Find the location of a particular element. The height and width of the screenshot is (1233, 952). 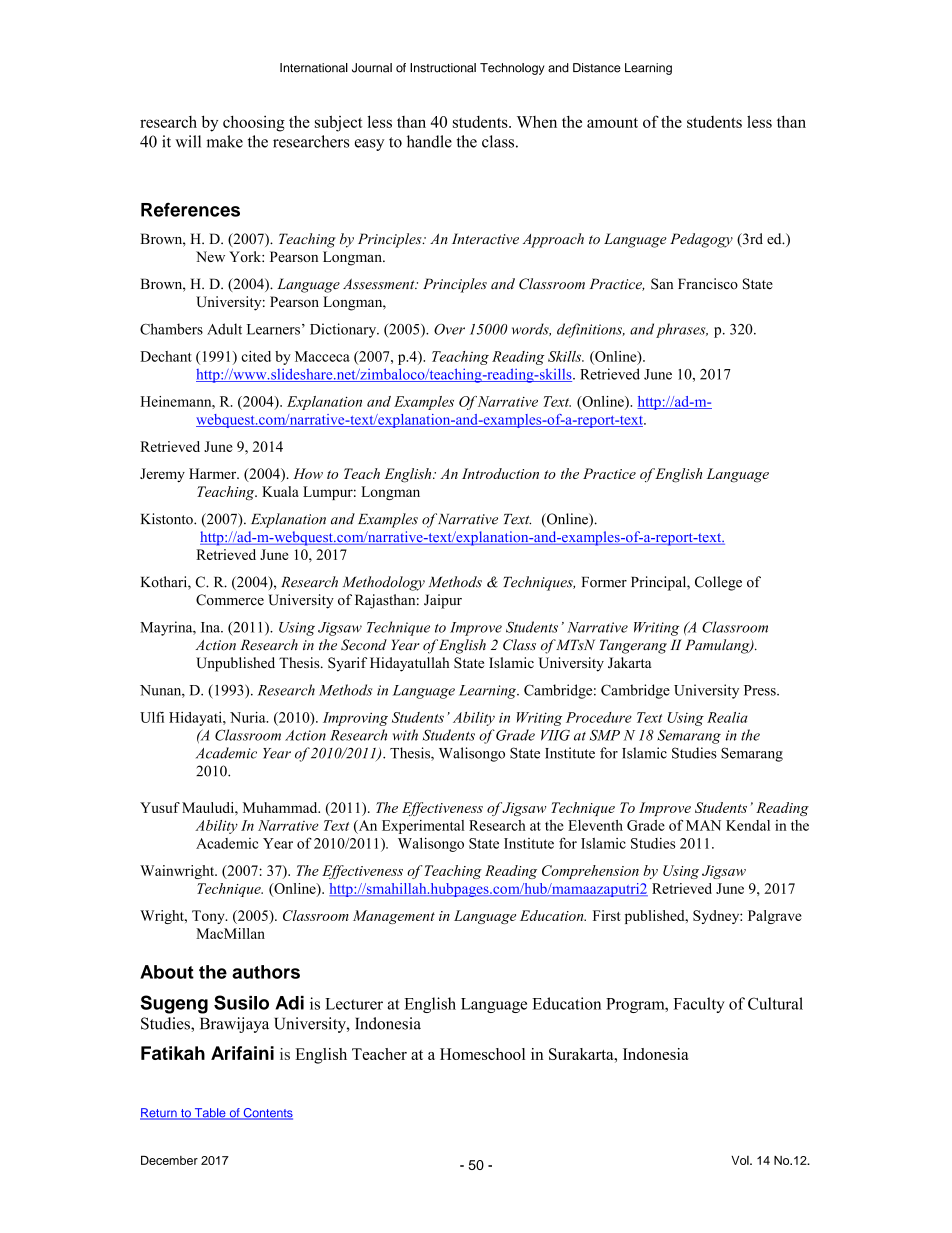

College is located at coordinates (718, 583).
